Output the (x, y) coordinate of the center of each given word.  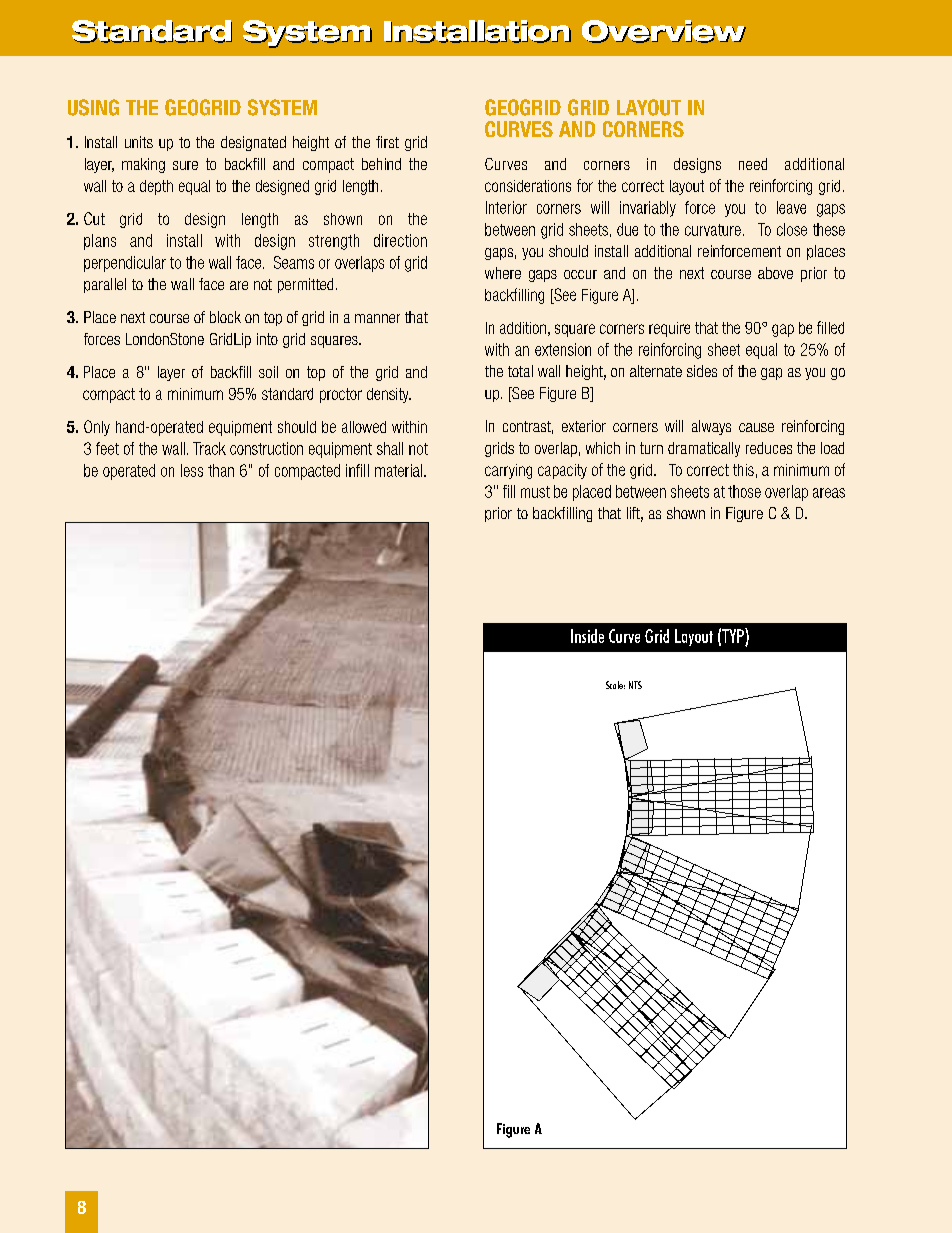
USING (93, 107)
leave (791, 207)
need (753, 164)
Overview (664, 31)
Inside (587, 636)
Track (209, 448)
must (535, 492)
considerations (528, 186)
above (775, 273)
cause (756, 427)
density (389, 395)
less (192, 470)
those (744, 491)
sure (185, 165)
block (225, 317)
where (503, 273)
